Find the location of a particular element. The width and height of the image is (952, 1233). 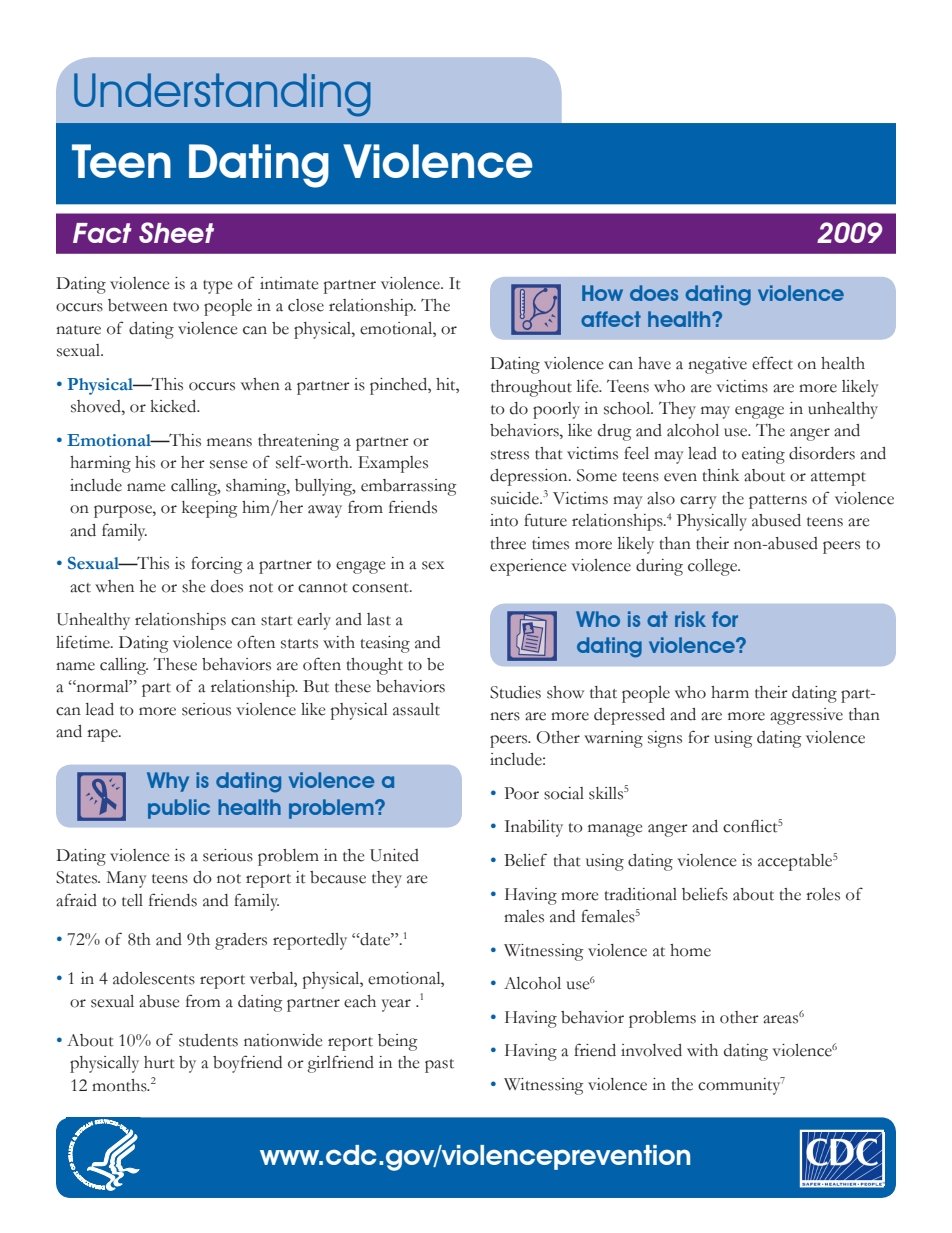

affect is located at coordinates (611, 319).
